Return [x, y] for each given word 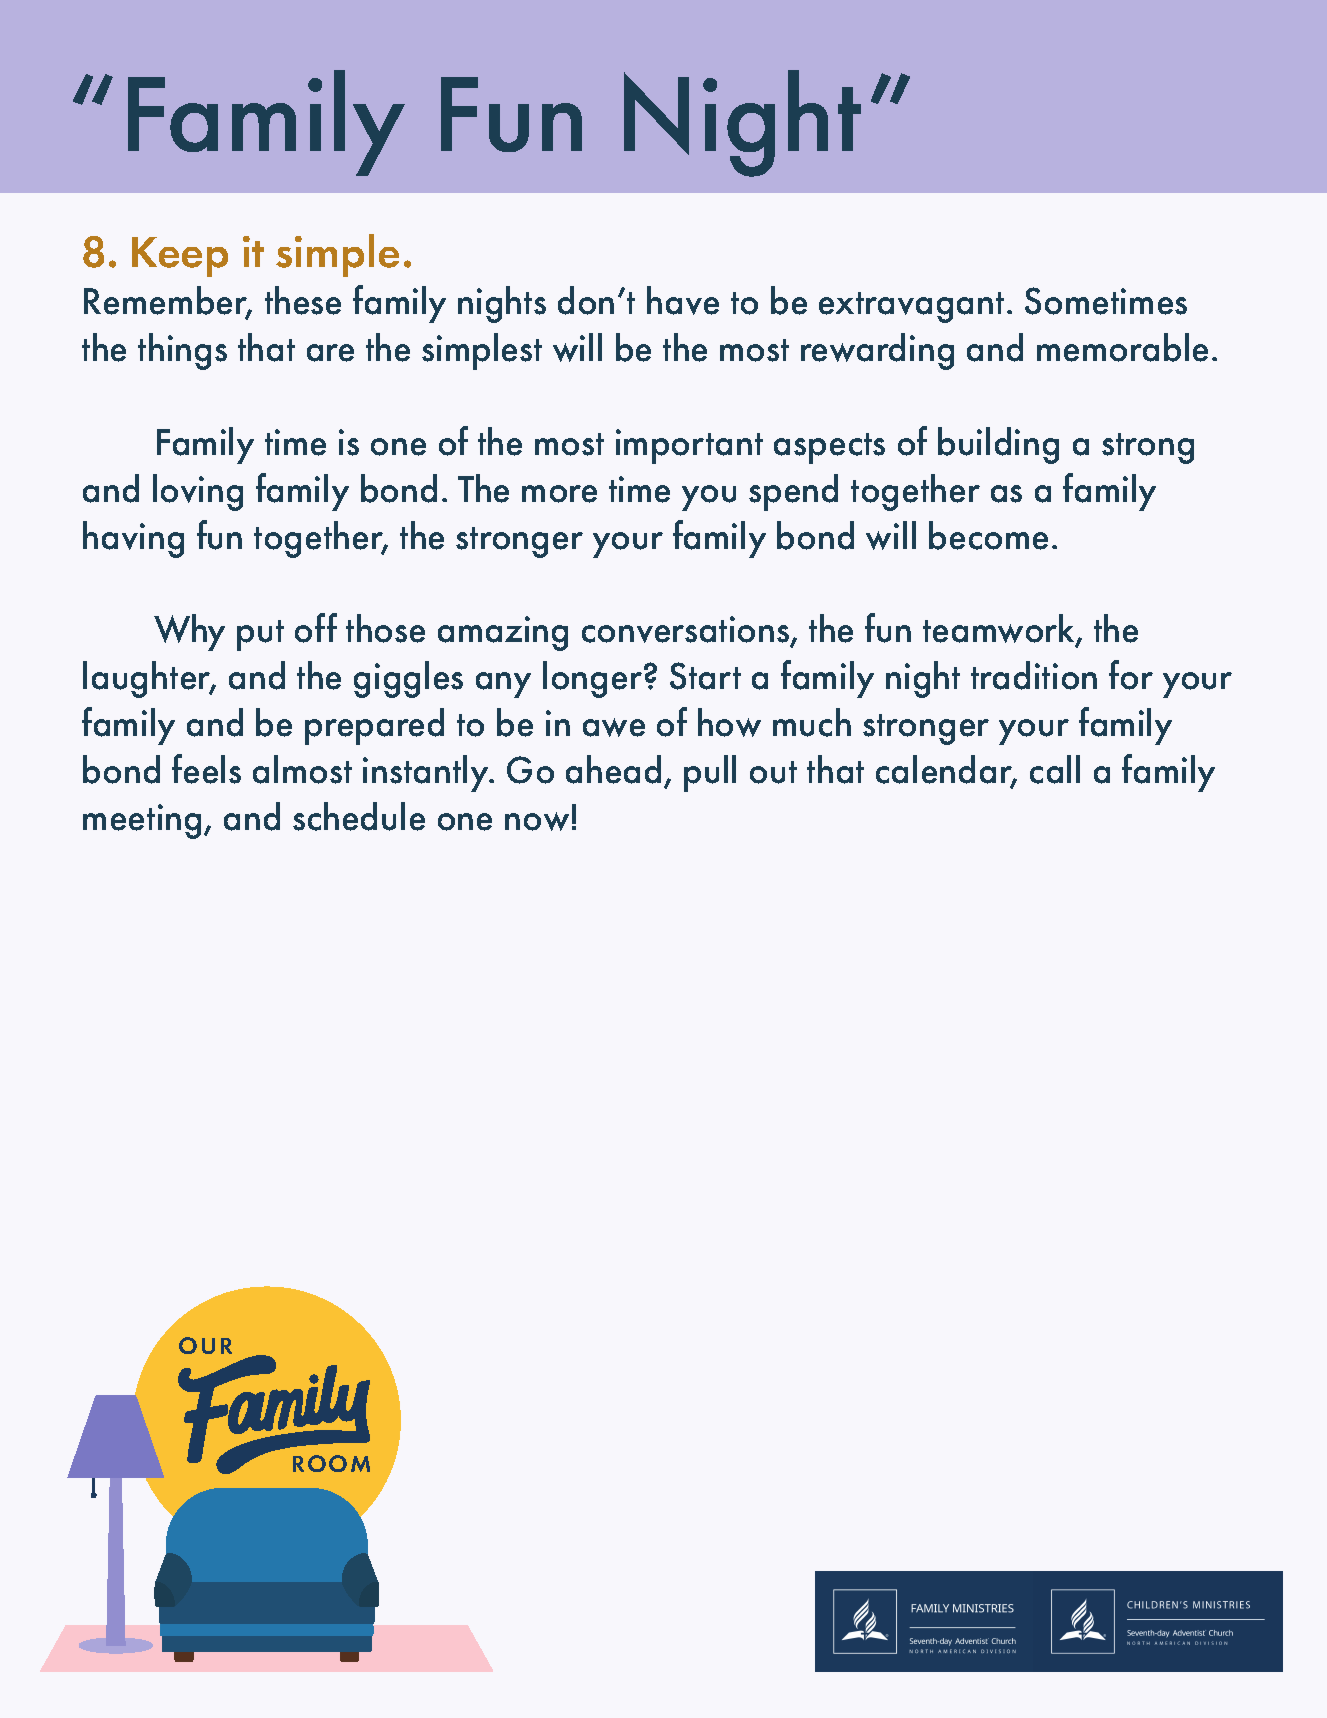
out [773, 772]
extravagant [911, 307]
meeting [144, 821]
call [1055, 769]
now [537, 821]
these [303, 300]
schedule [359, 816]
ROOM [331, 1463]
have [683, 300]
